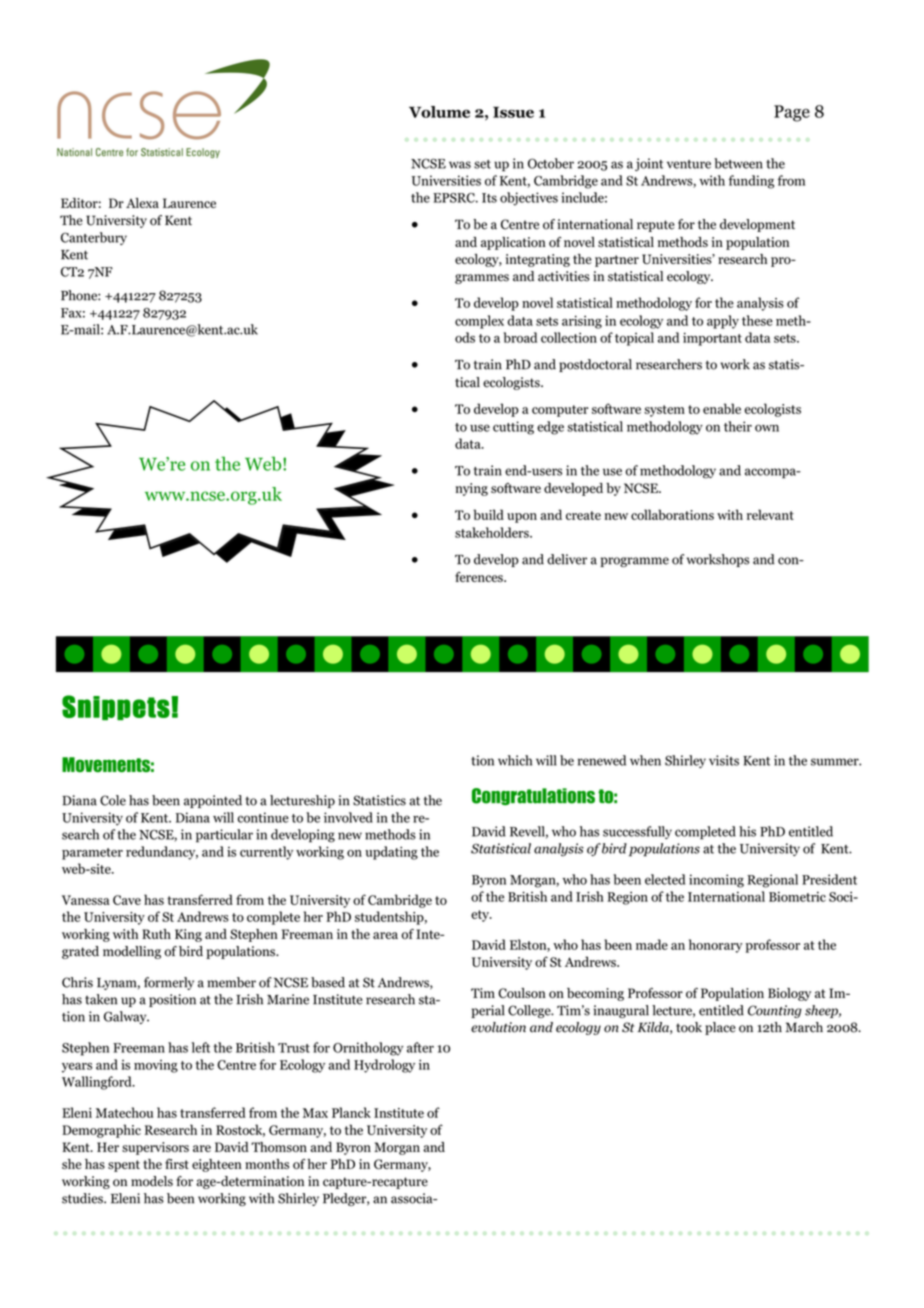  I want to click on Alexa, so click(142, 203).
